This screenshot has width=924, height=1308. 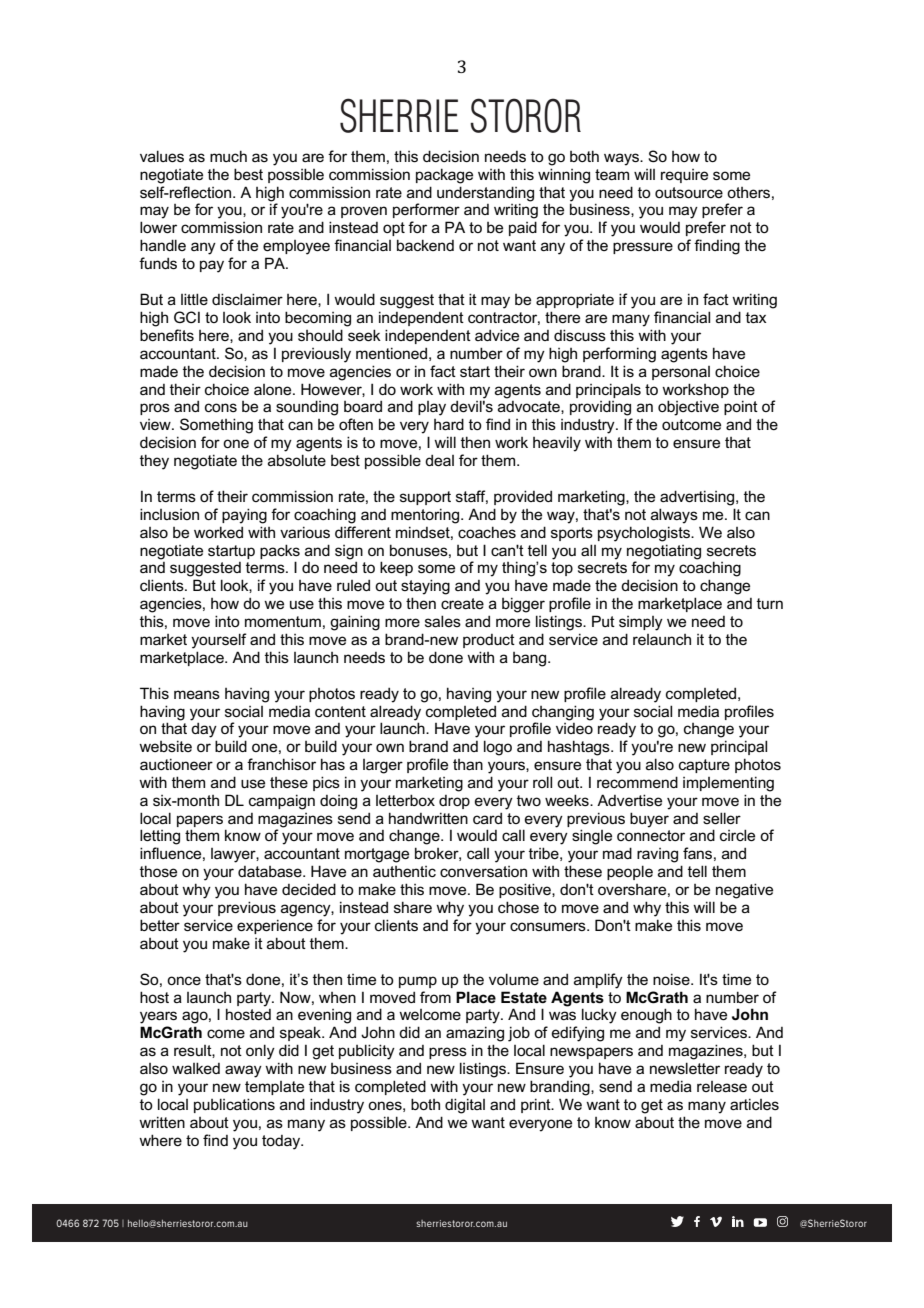 What do you see at coordinates (689, 192) in the screenshot?
I see `outsource` at bounding box center [689, 192].
